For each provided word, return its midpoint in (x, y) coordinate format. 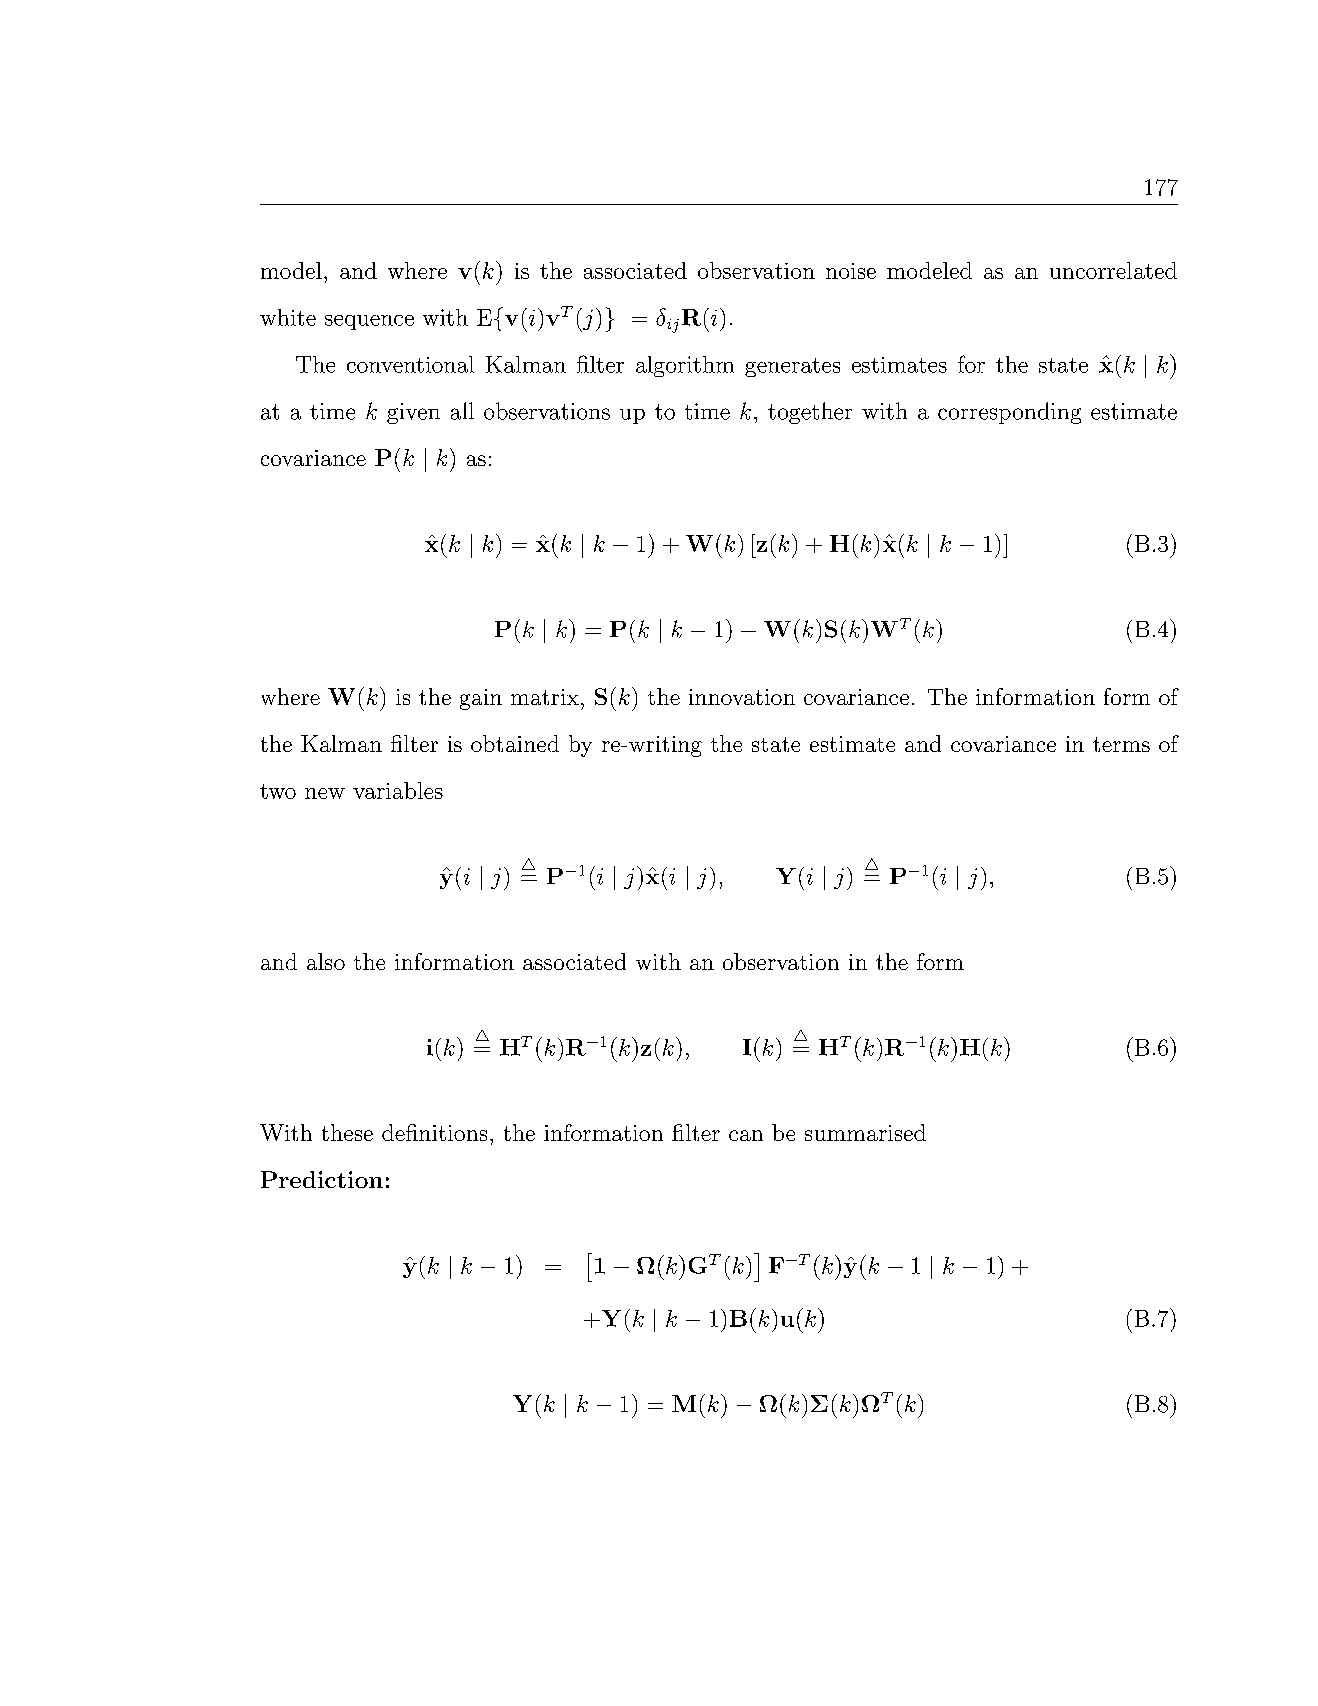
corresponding (1009, 413)
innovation (742, 697)
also (326, 961)
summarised (865, 1132)
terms (1121, 744)
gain (481, 699)
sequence (369, 322)
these (347, 1132)
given (413, 413)
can (746, 1135)
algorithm (685, 366)
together (810, 413)
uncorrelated (1113, 270)
